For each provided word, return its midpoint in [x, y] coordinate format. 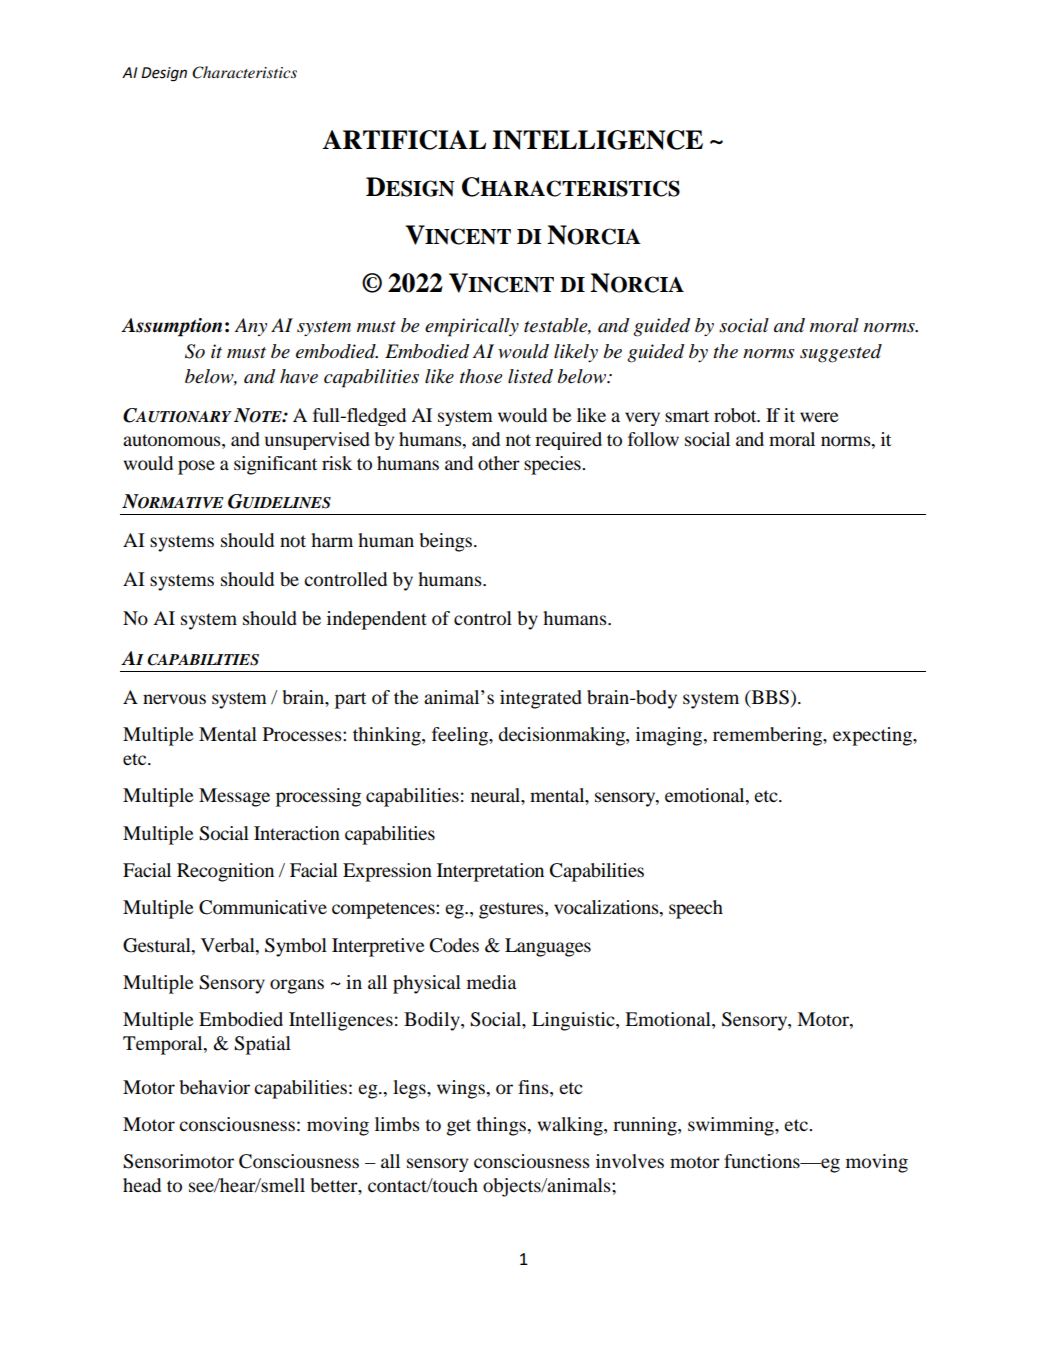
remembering [768, 736]
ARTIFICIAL [404, 140]
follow [653, 439]
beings [447, 542]
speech [696, 909]
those [481, 376]
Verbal [229, 945]
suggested [841, 353]
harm [332, 540]
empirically [472, 327]
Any [250, 327]
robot [736, 415]
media [492, 982]
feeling [461, 736]
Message [234, 797]
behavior [215, 1087]
